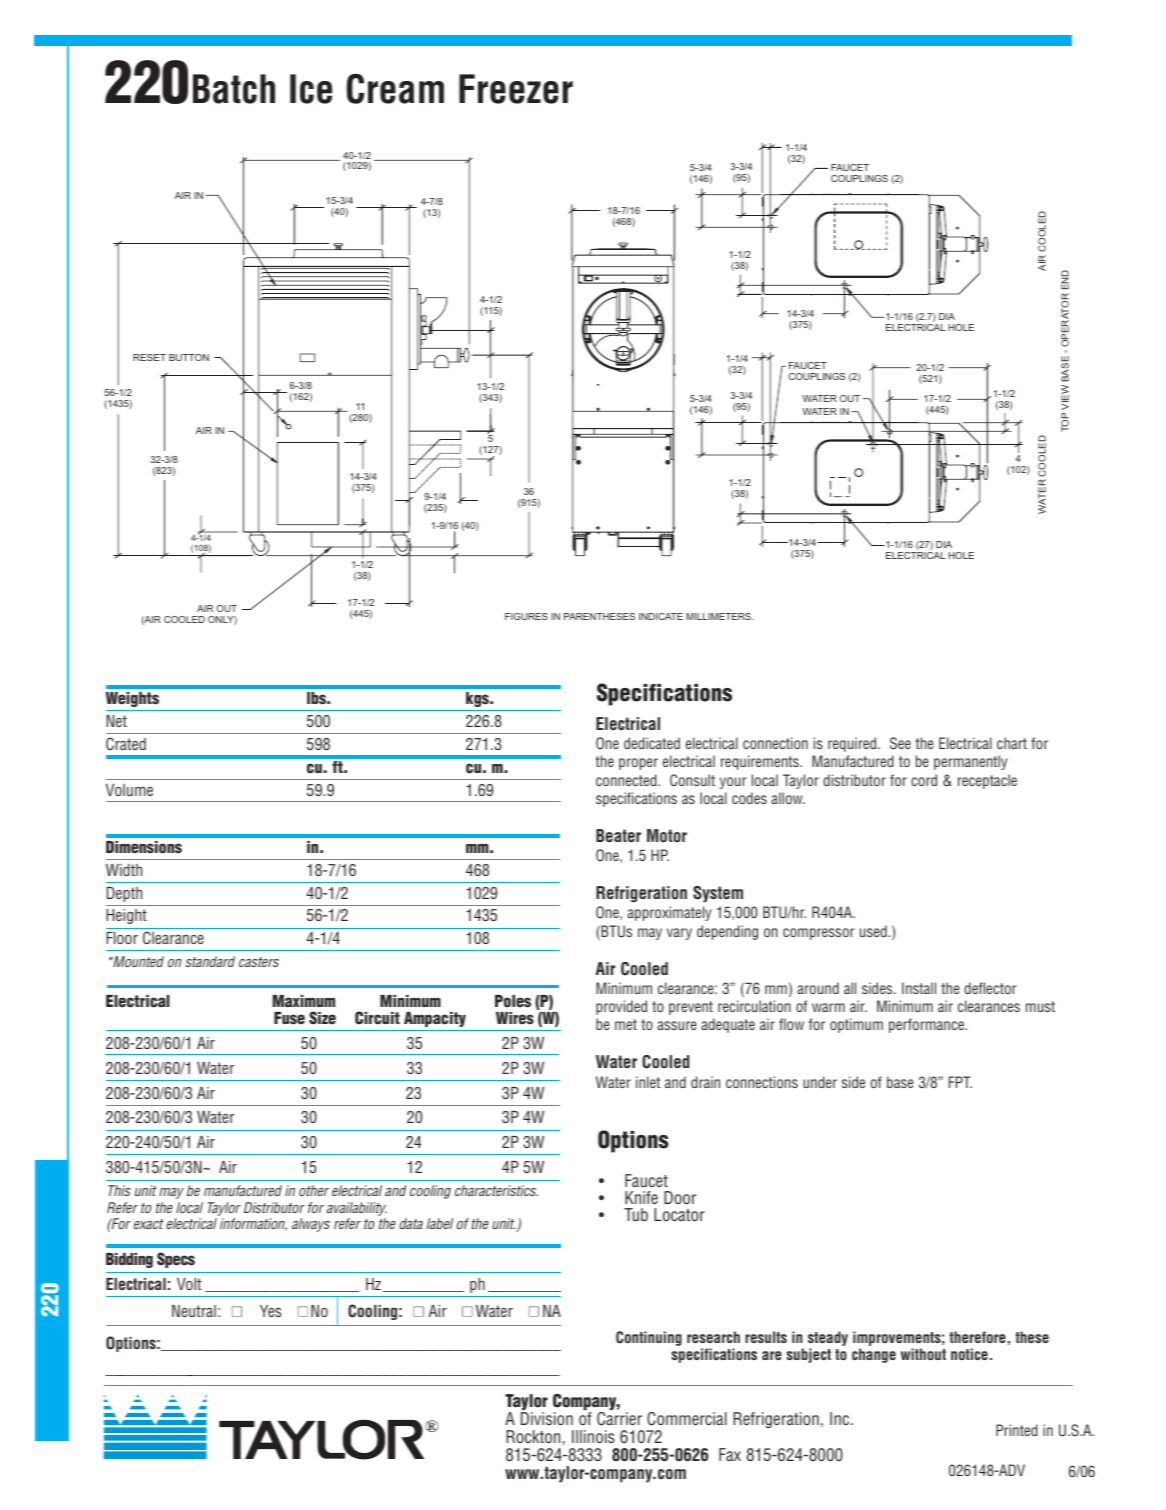 The width and height of the document is (1166, 1510). I want to click on Neutral, so click(194, 1311).
